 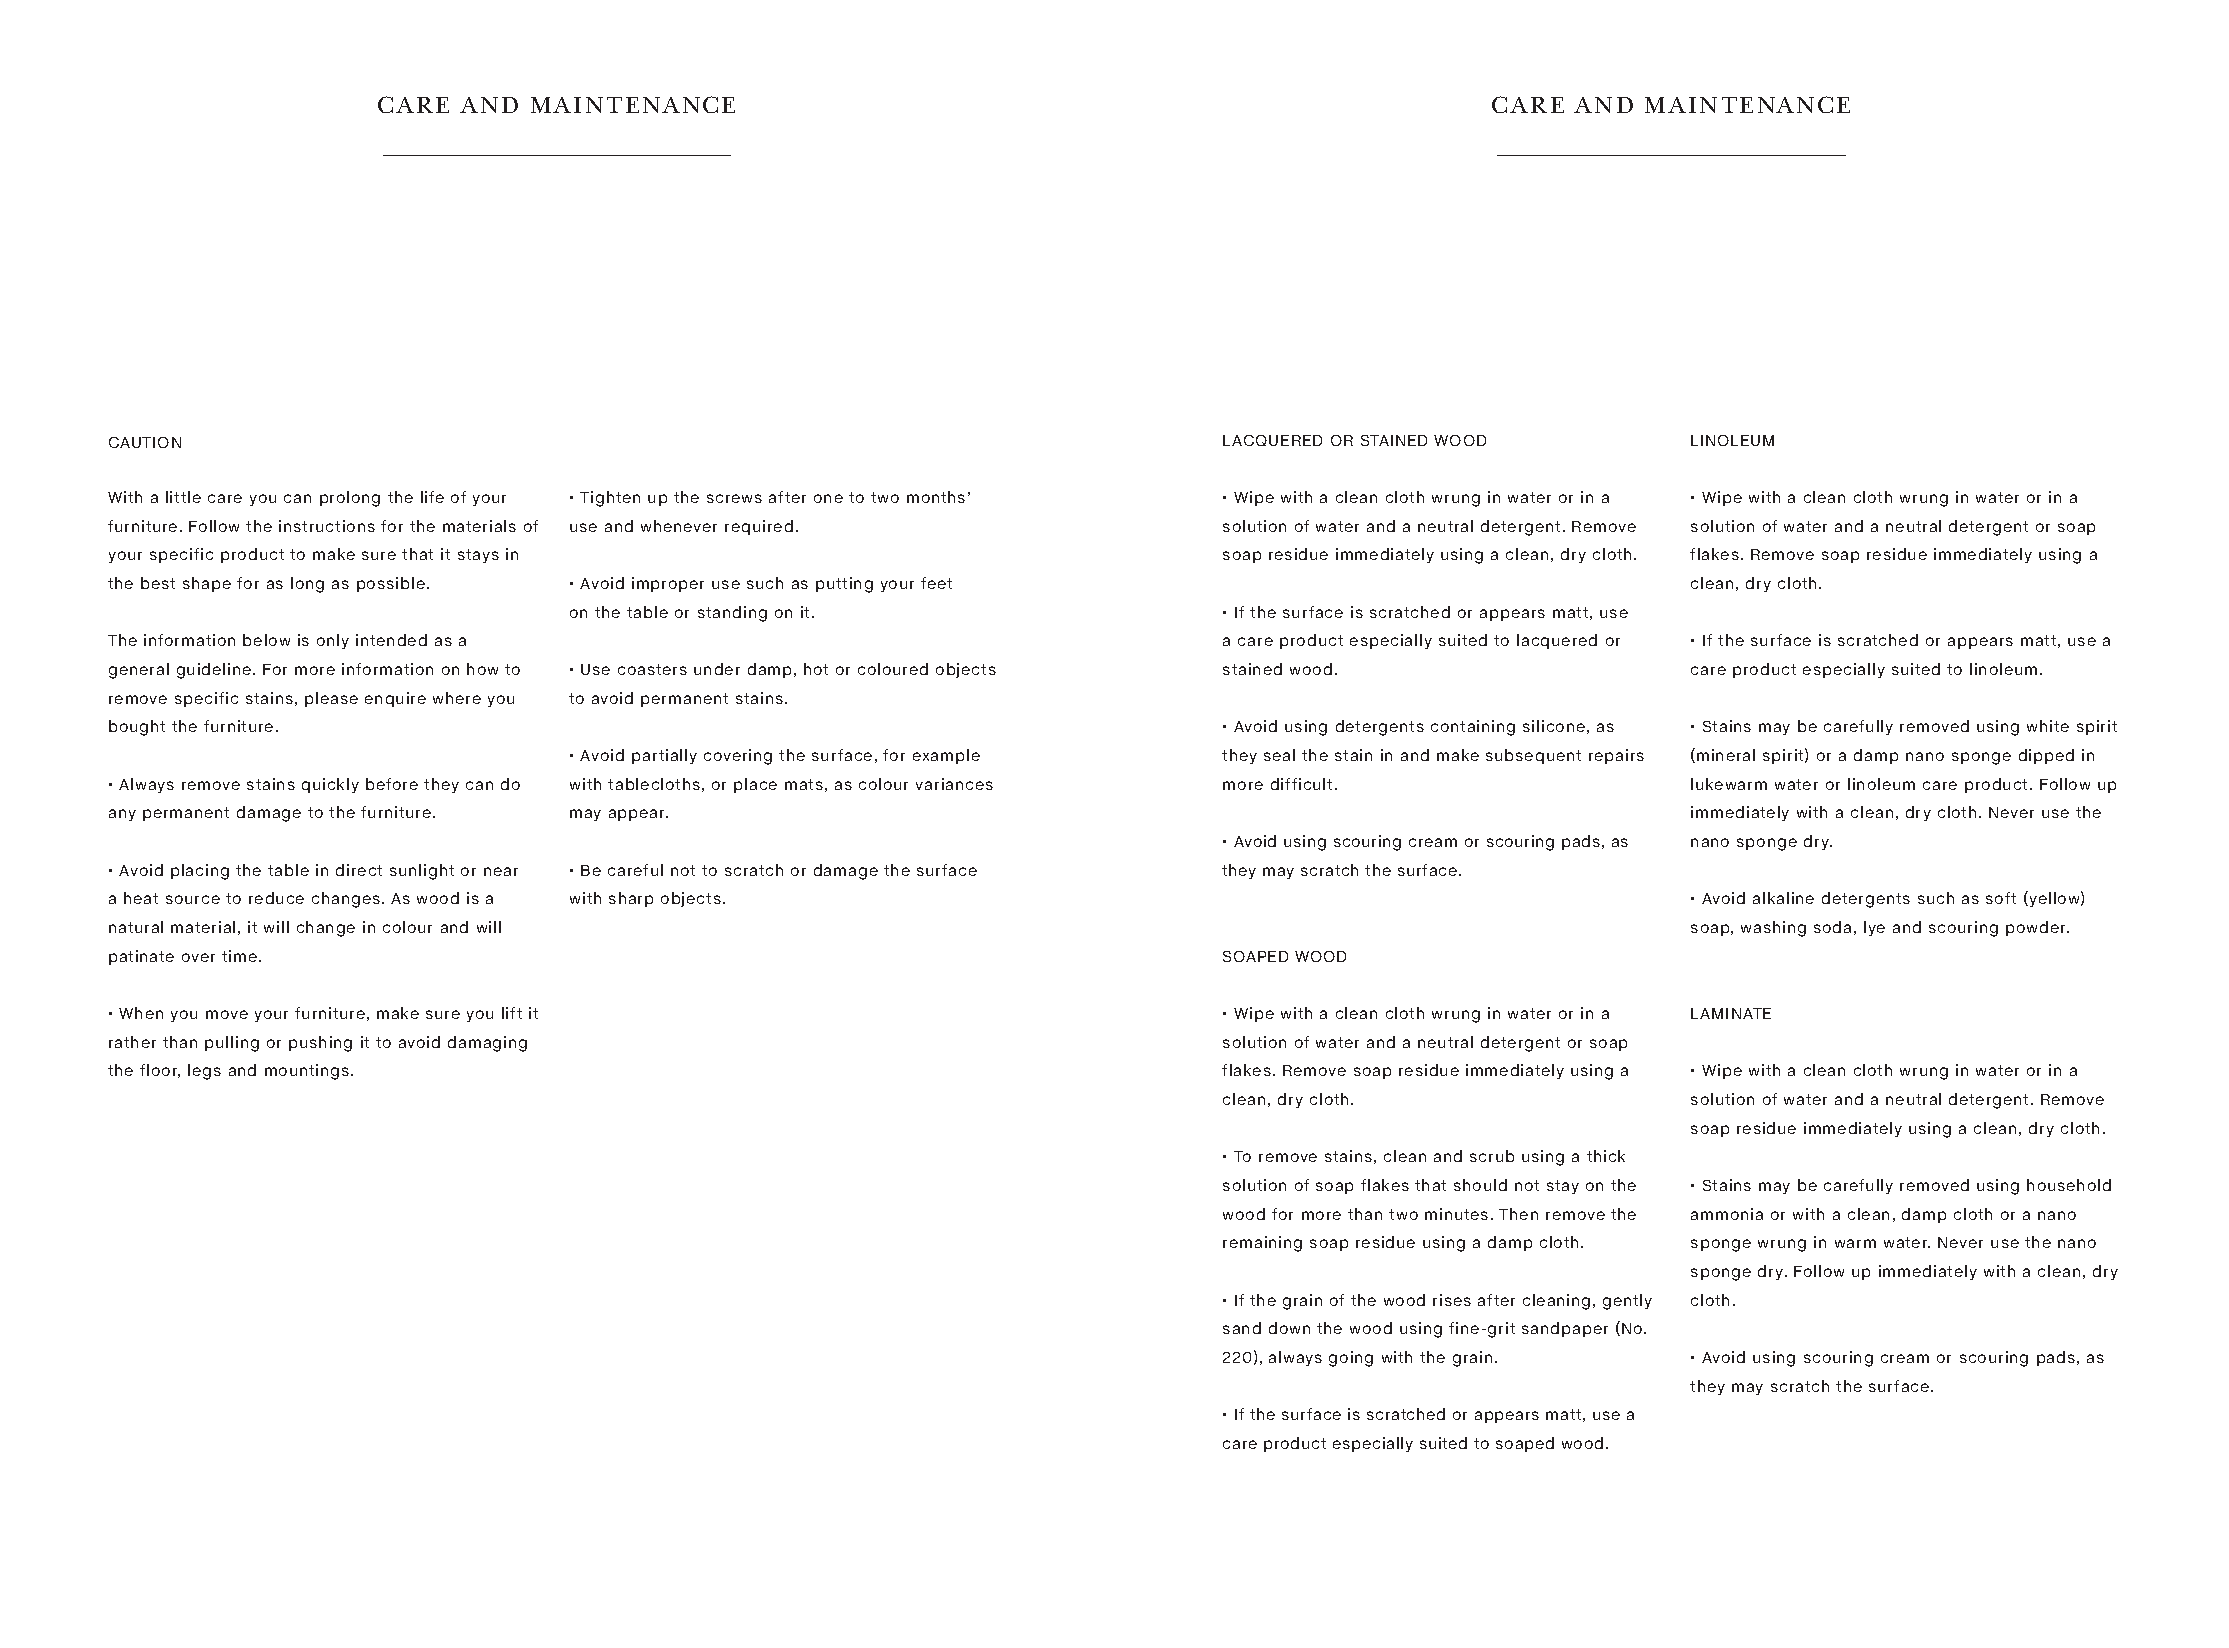 What do you see at coordinates (1783, 898) in the screenshot?
I see `alkaline` at bounding box center [1783, 898].
